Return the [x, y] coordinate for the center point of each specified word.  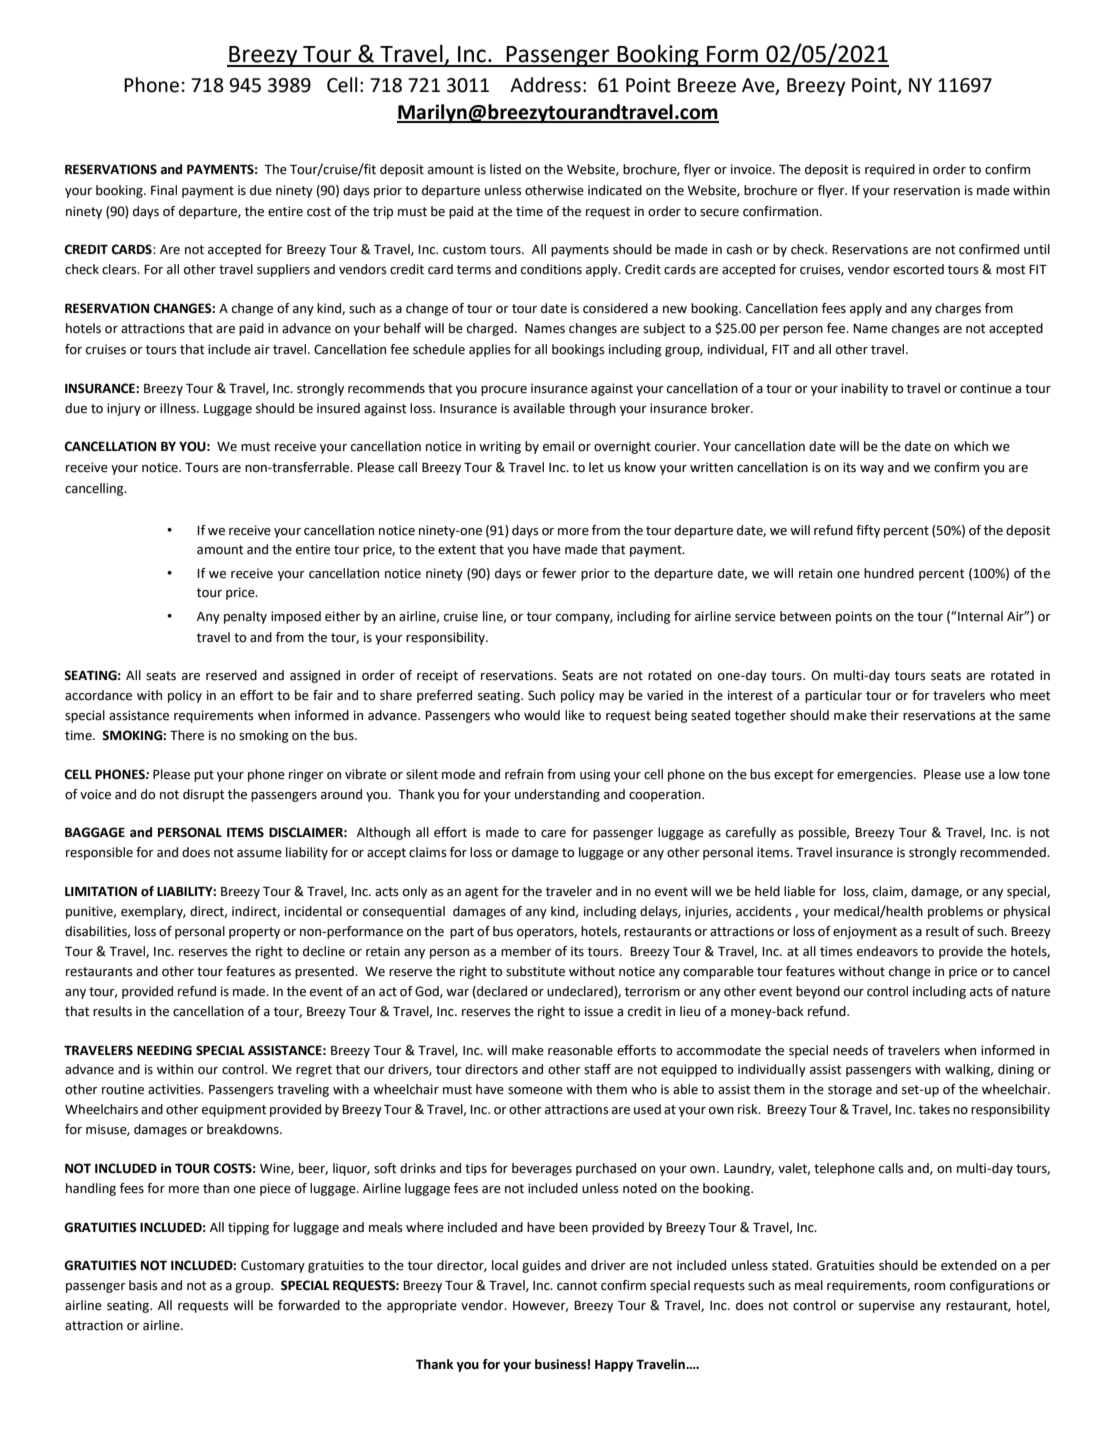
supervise [887, 1306]
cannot [577, 1286]
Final [164, 190]
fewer [559, 573]
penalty [245, 617]
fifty [868, 531]
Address [545, 85]
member [526, 951]
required [890, 170]
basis [143, 1285]
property [254, 933]
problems [955, 912]
